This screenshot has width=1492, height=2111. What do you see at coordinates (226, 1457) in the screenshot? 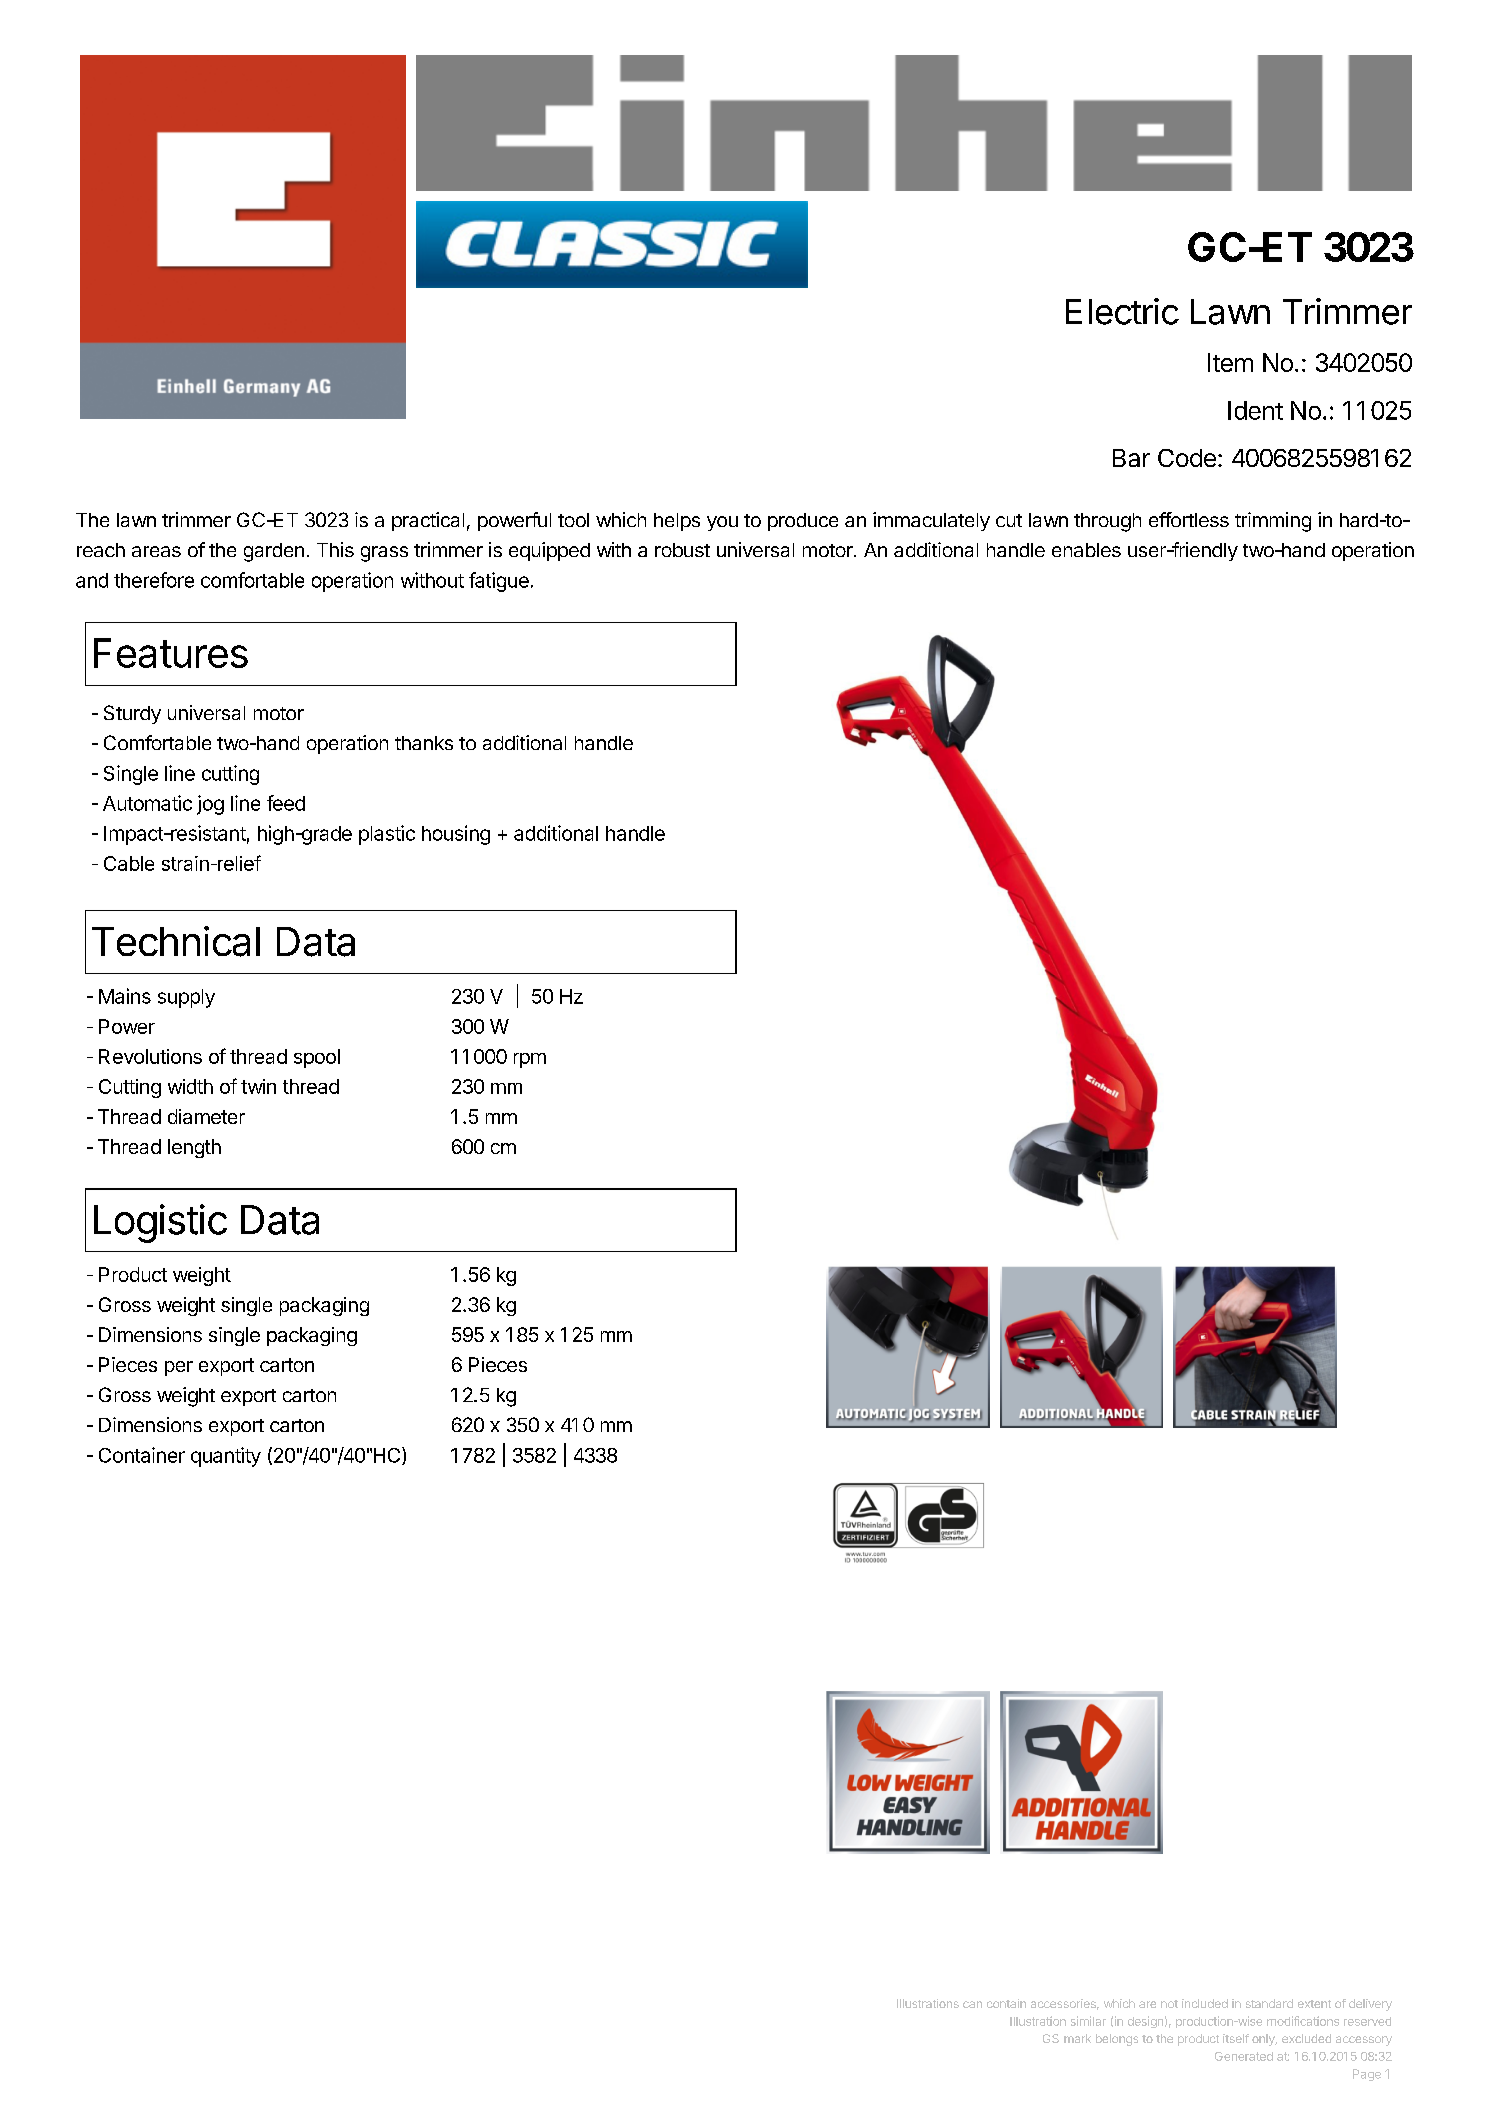
I see `quantity` at bounding box center [226, 1457].
